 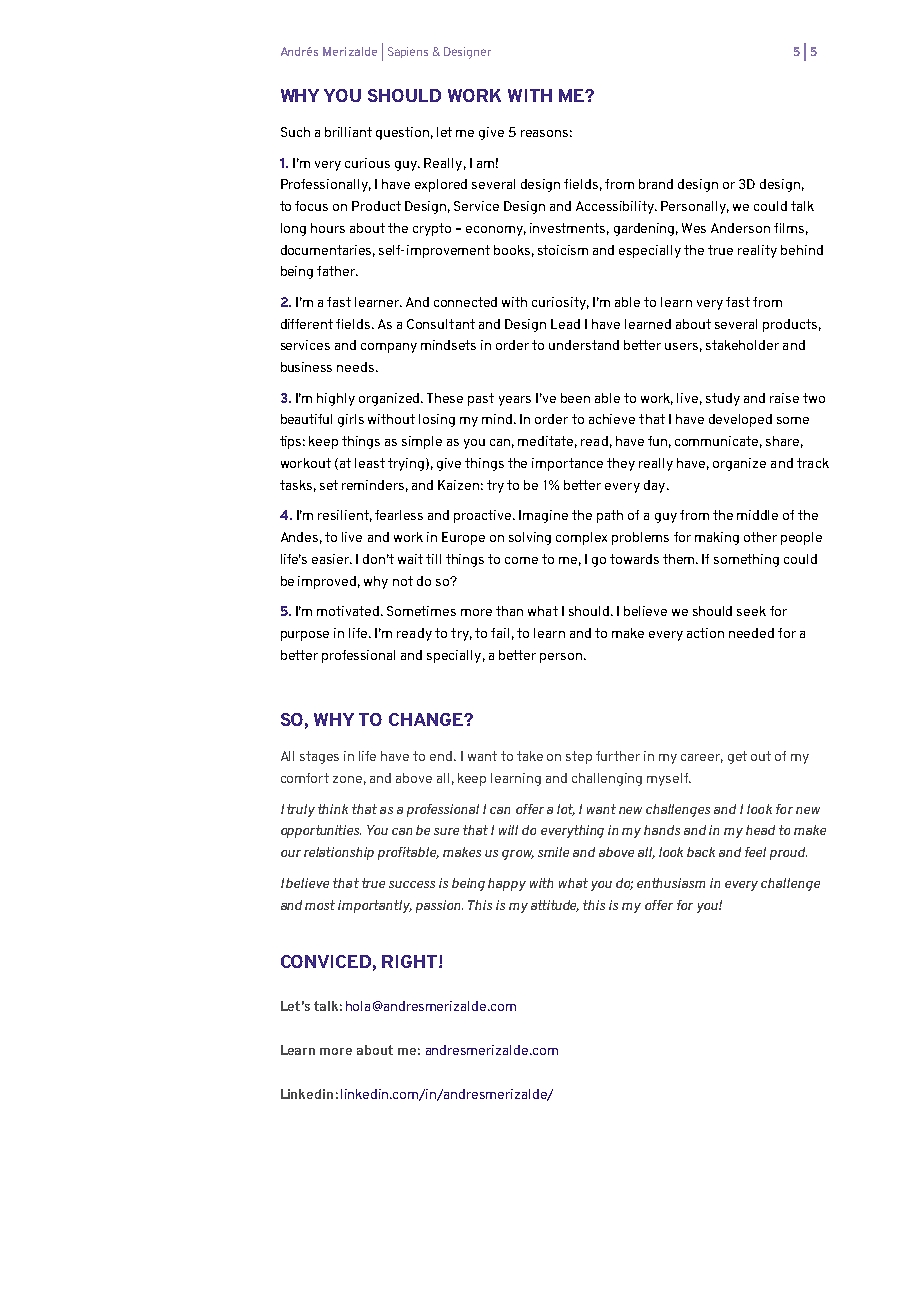 What do you see at coordinates (408, 52) in the image?
I see `Sapiens` at bounding box center [408, 52].
